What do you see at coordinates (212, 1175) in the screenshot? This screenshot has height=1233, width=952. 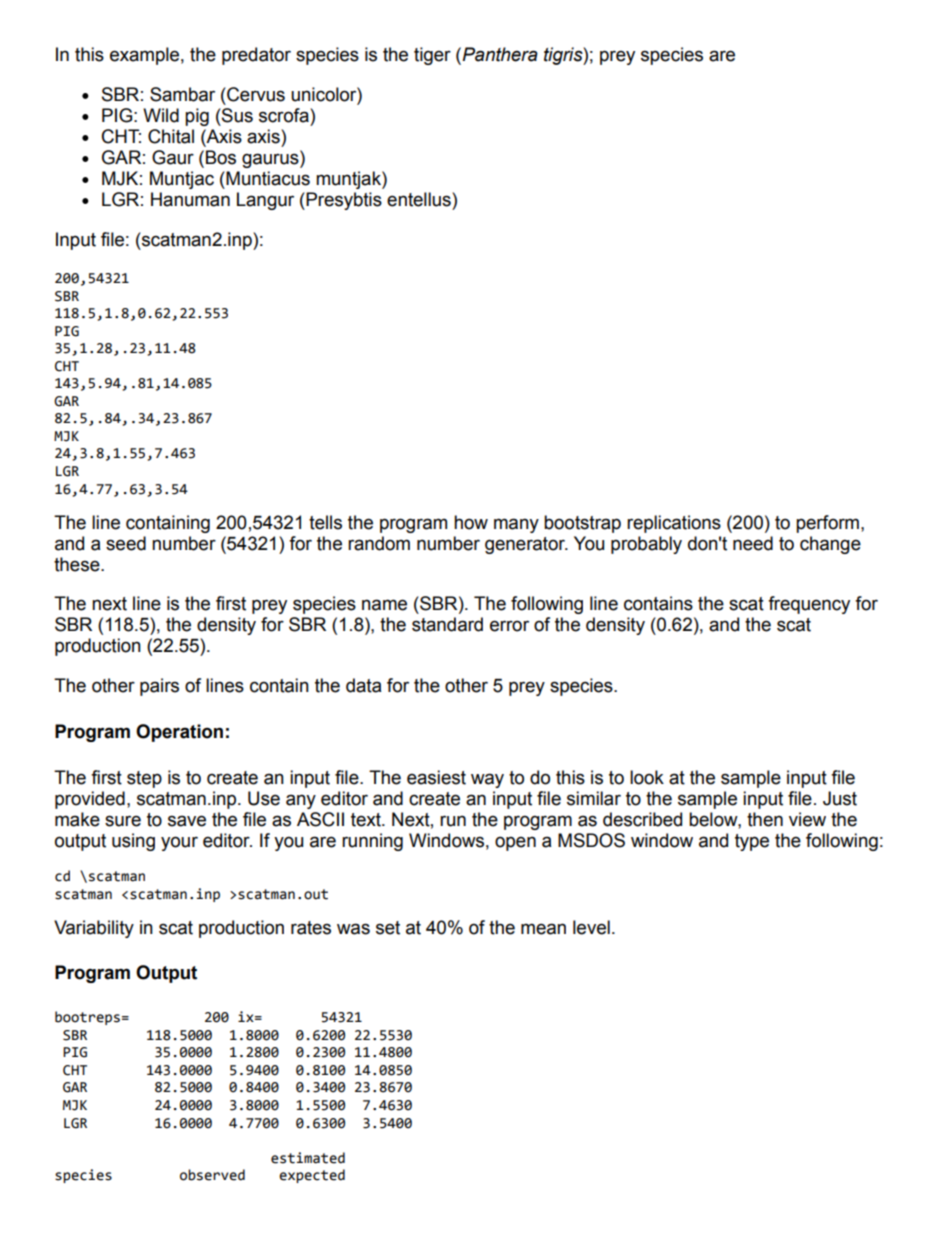 I see `observed` at bounding box center [212, 1175].
